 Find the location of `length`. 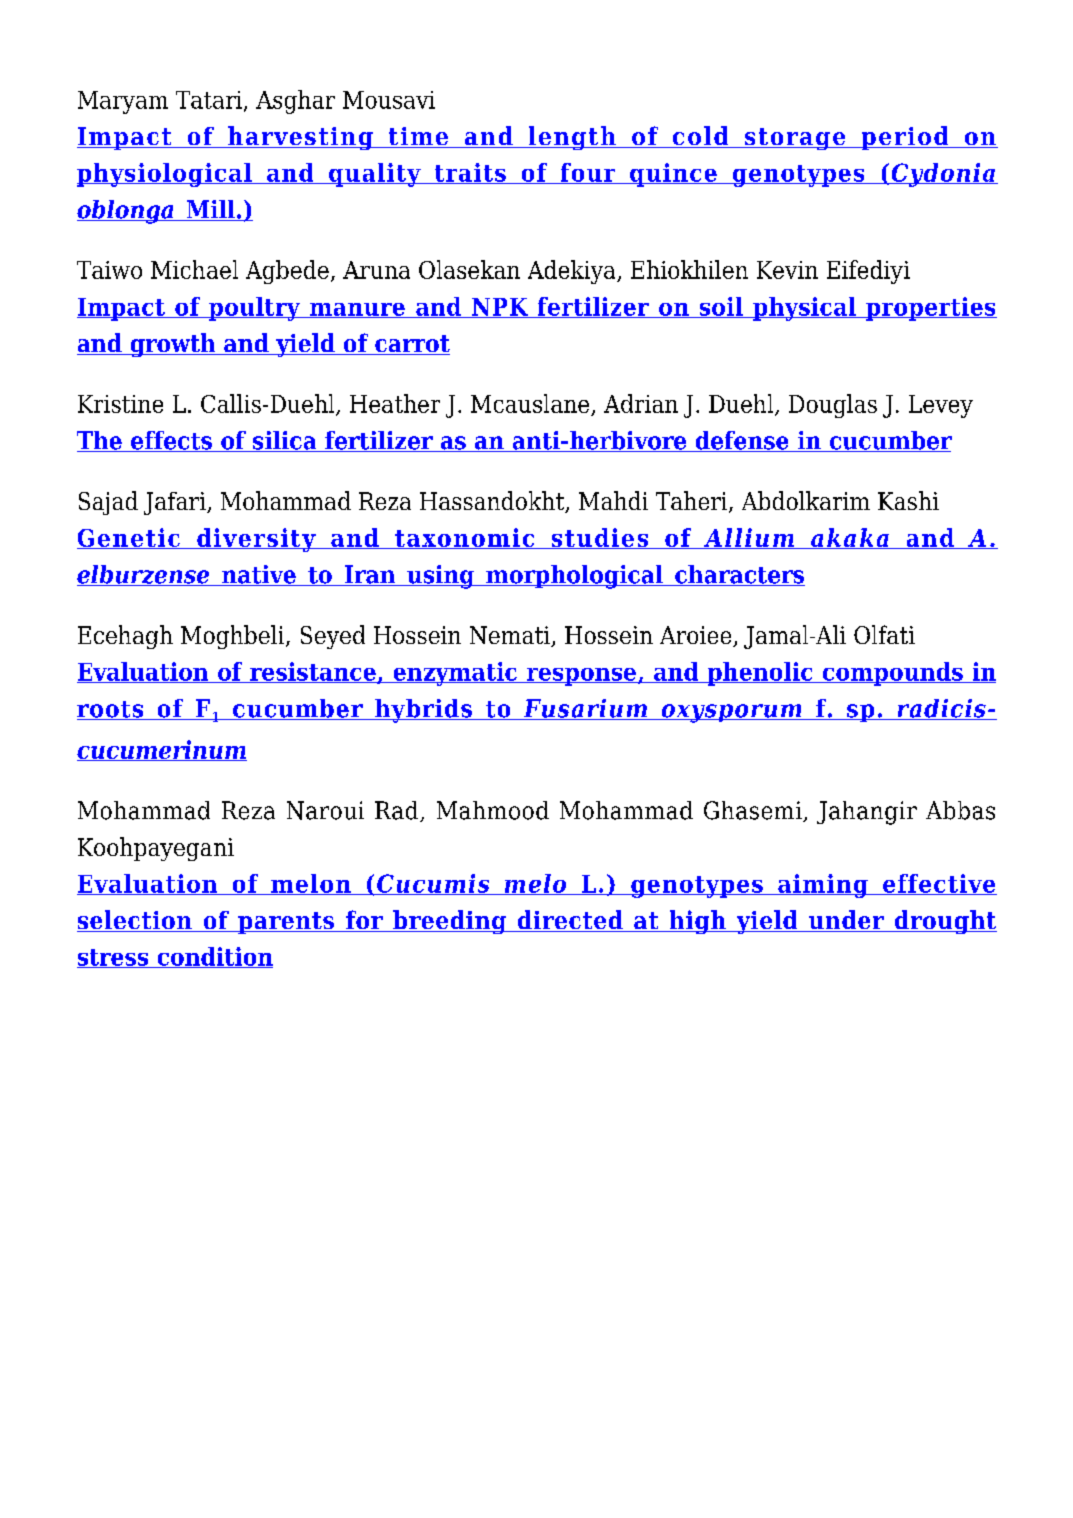

length is located at coordinates (572, 138).
